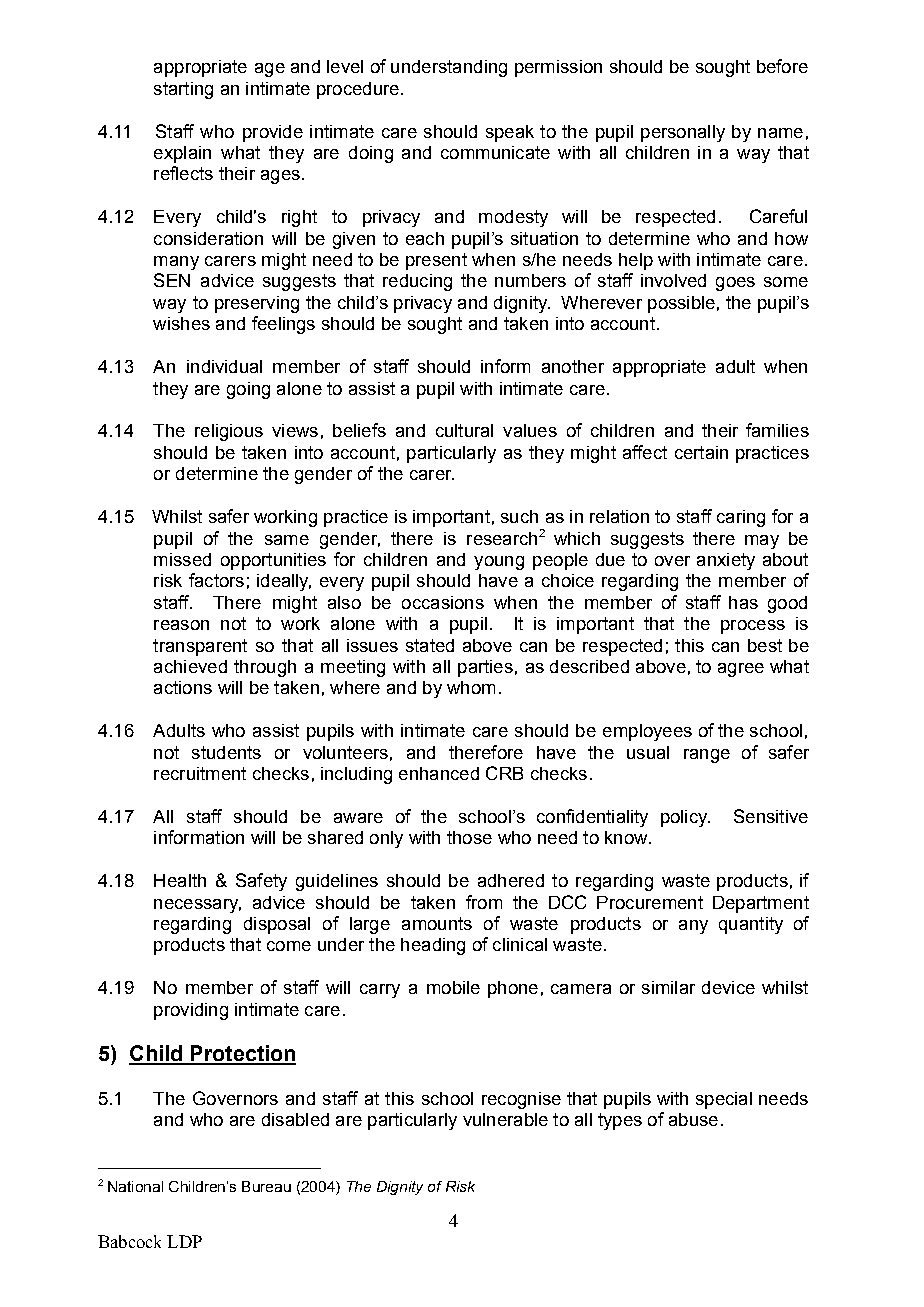 The height and width of the screenshot is (1307, 924). Describe the element at coordinates (184, 1241) in the screenshot. I see `LDP` at that location.
